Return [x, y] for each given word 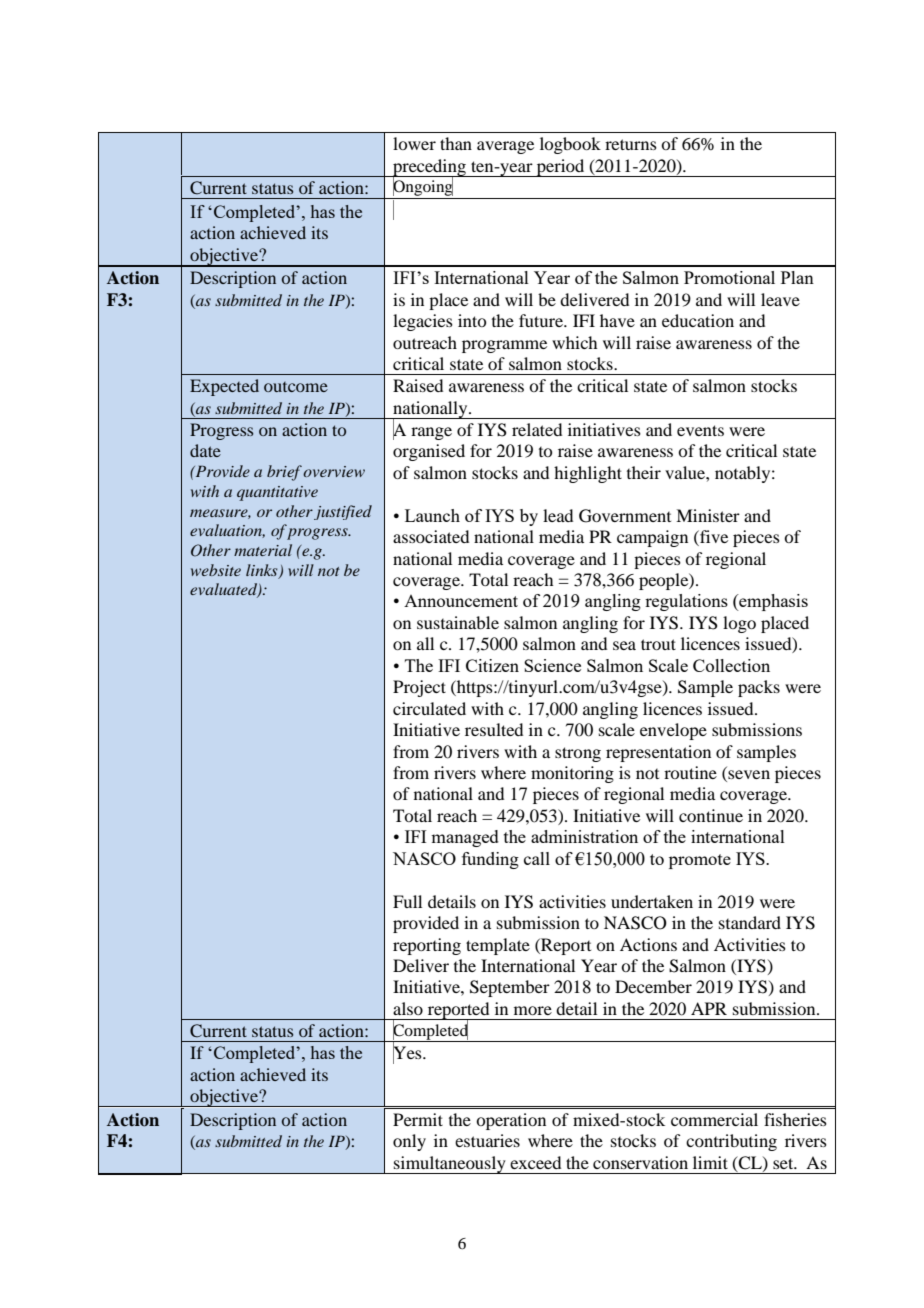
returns [631, 144]
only [409, 1142]
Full [407, 901]
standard [750, 922]
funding [490, 860]
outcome [296, 387]
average [505, 147]
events [700, 430]
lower [414, 143]
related [537, 429]
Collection [731, 665]
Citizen [492, 665]
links [263, 571]
